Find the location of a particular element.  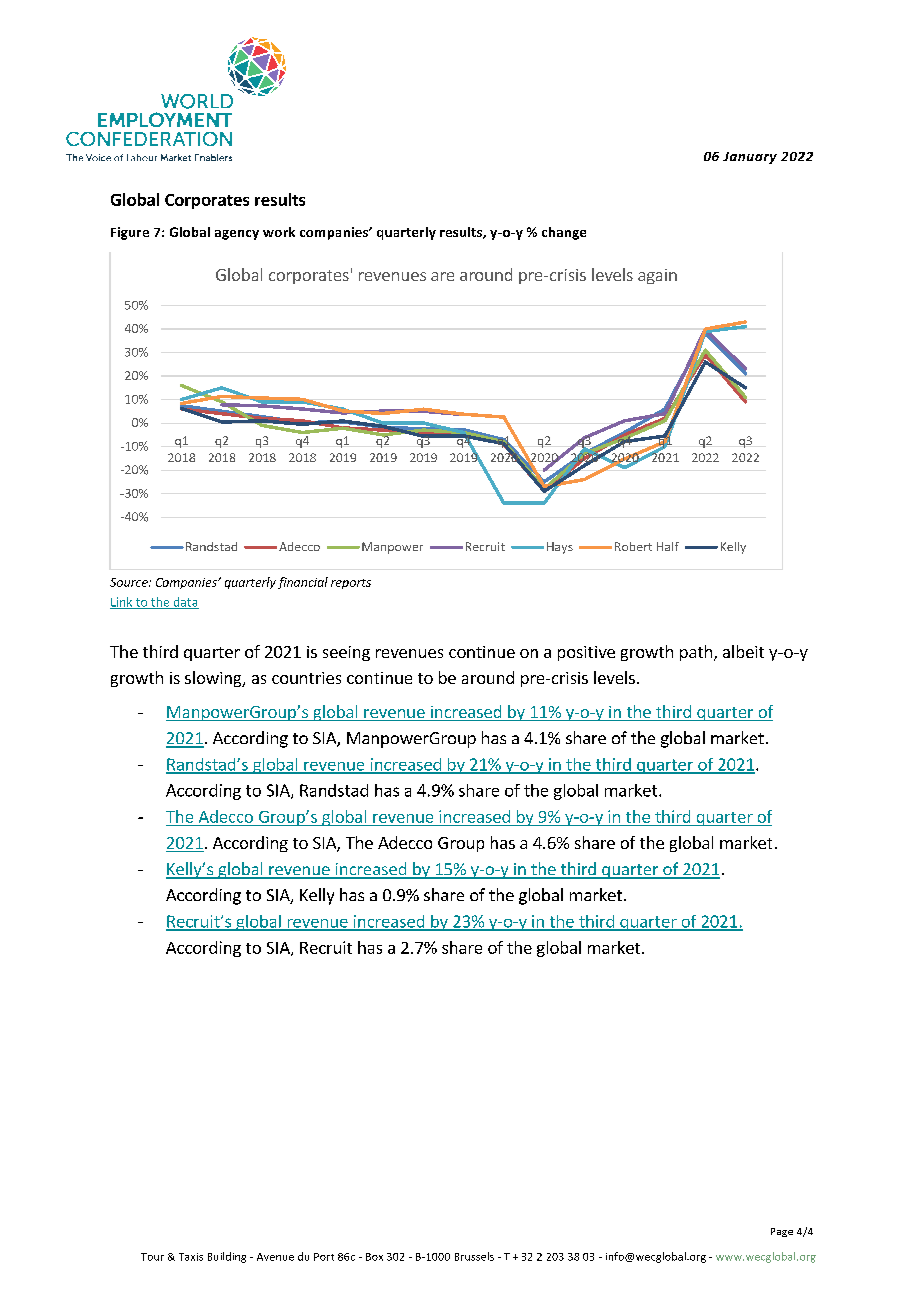

slowing is located at coordinates (214, 679).
